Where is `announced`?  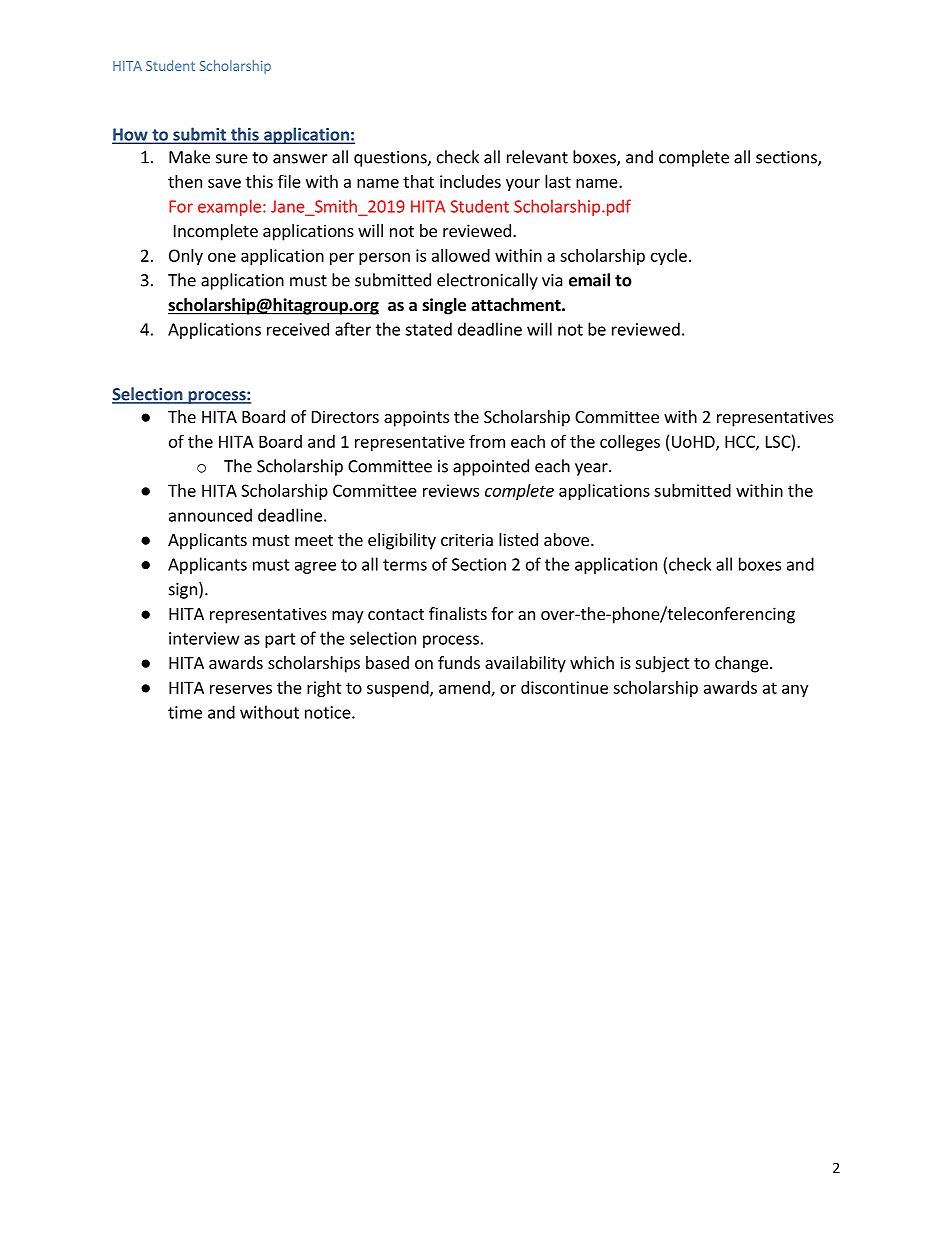
announced is located at coordinates (210, 515).
